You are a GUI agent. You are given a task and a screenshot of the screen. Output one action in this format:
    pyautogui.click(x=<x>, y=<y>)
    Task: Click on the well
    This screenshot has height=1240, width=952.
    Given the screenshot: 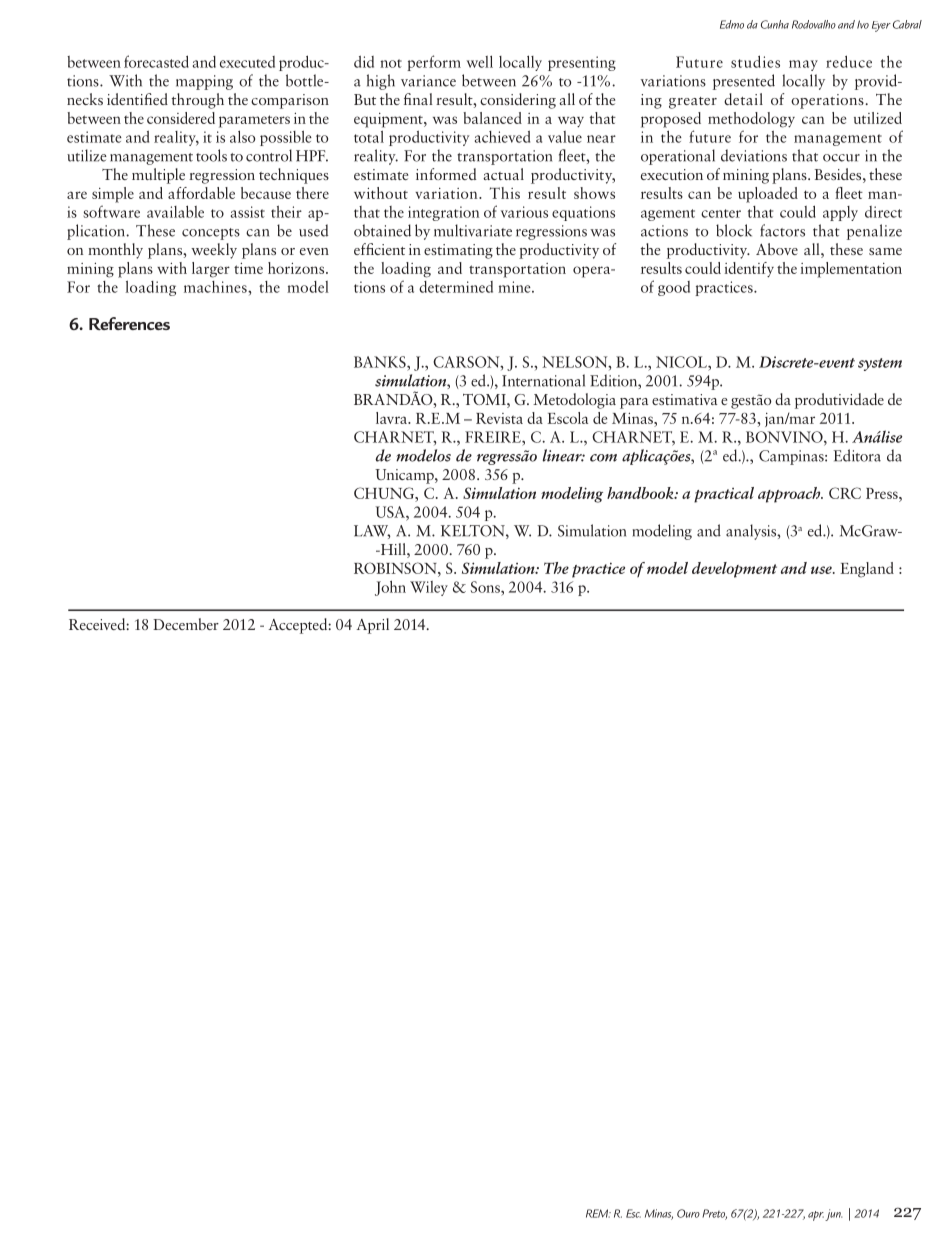 What is the action you would take?
    pyautogui.click(x=479, y=61)
